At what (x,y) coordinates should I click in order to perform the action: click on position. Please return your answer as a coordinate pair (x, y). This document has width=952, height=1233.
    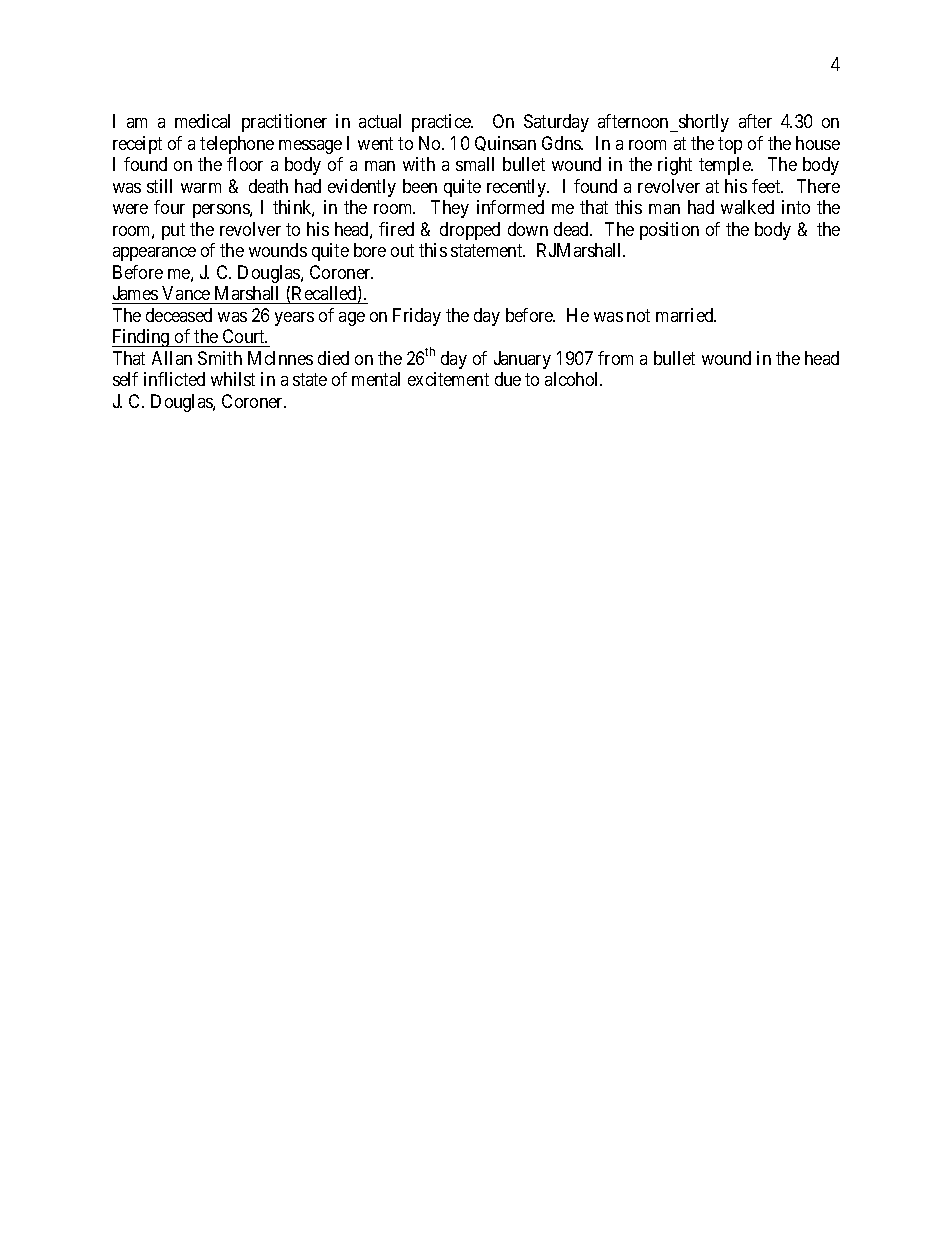
    Looking at the image, I should click on (669, 231).
